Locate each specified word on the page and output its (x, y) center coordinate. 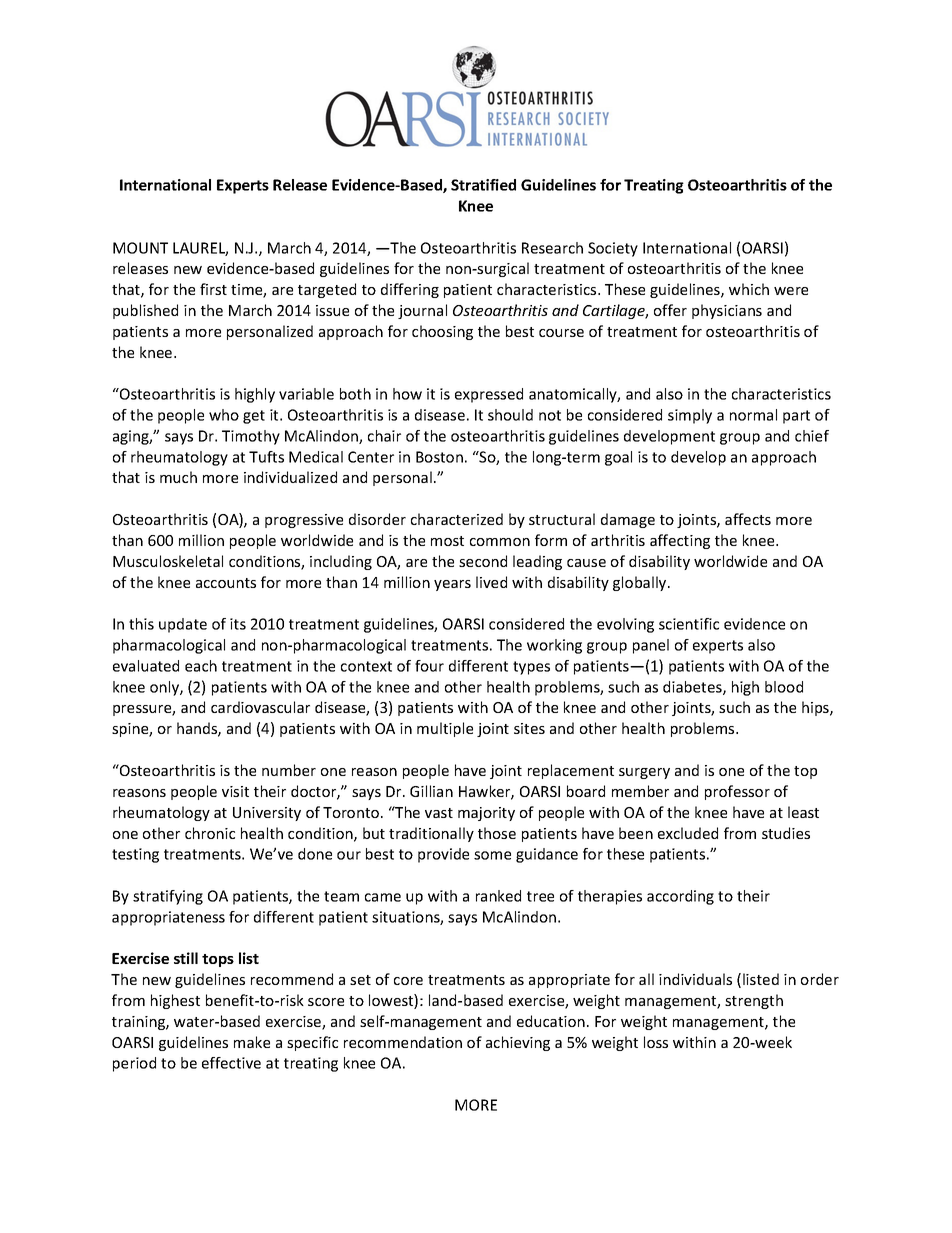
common (500, 542)
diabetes (693, 688)
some (492, 855)
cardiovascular (260, 707)
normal (753, 415)
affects (748, 519)
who (224, 415)
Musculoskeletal (168, 561)
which (749, 289)
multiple (445, 729)
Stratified (483, 185)
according (680, 897)
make (252, 1042)
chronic (210, 833)
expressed (489, 395)
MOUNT (140, 248)
